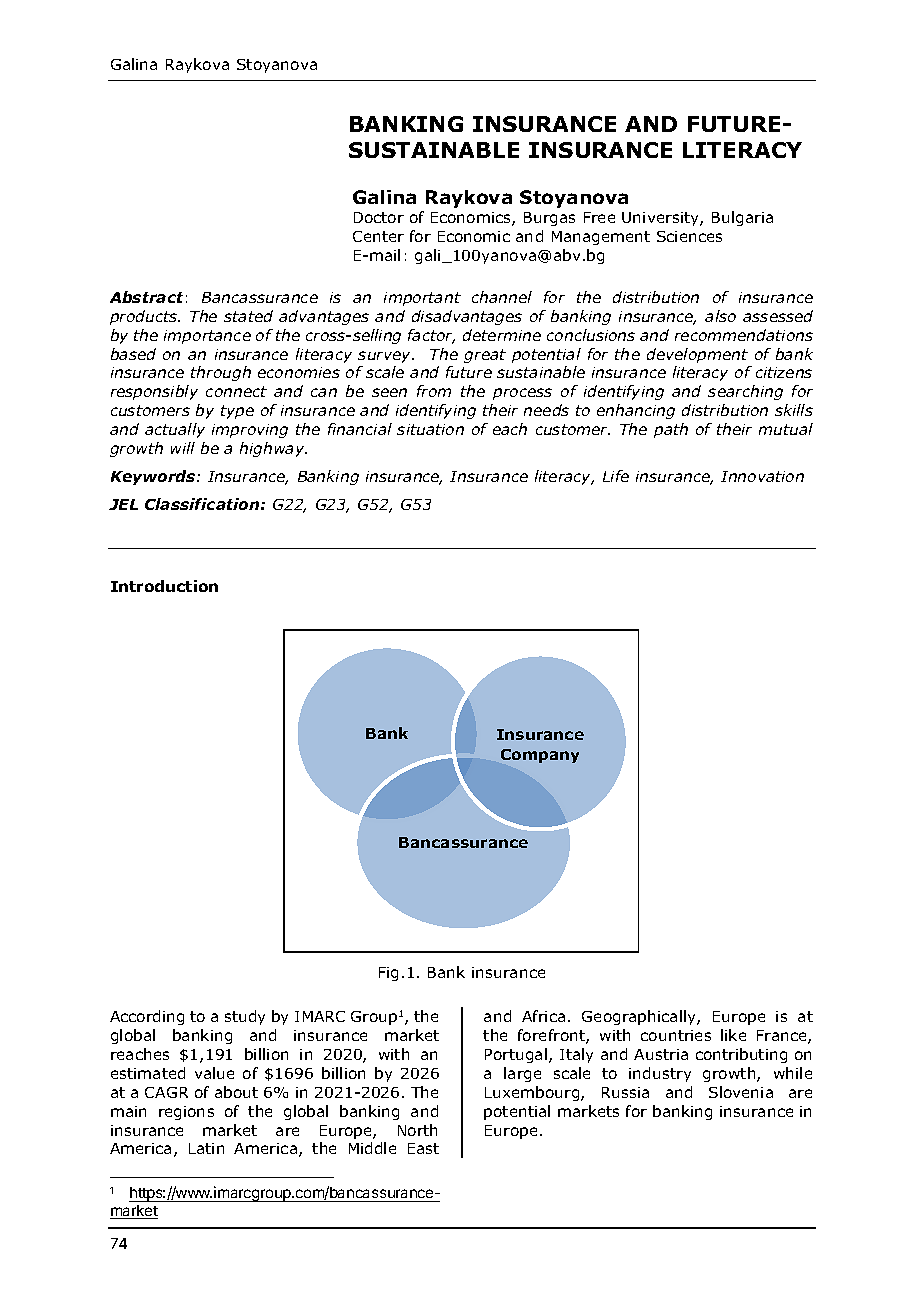 This document has width=924, height=1308. I want to click on stated, so click(248, 316).
